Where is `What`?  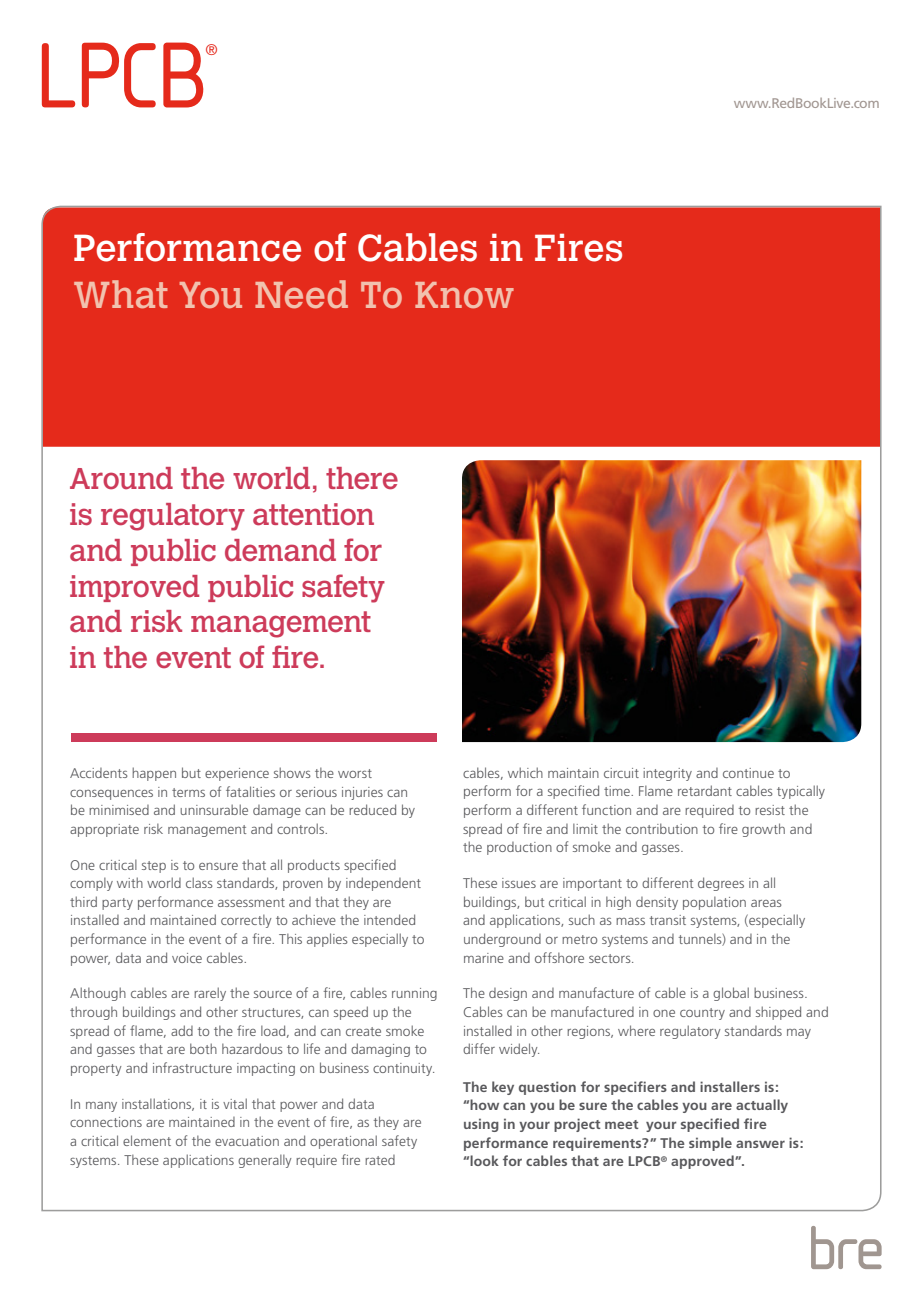 What is located at coordinates (121, 294).
